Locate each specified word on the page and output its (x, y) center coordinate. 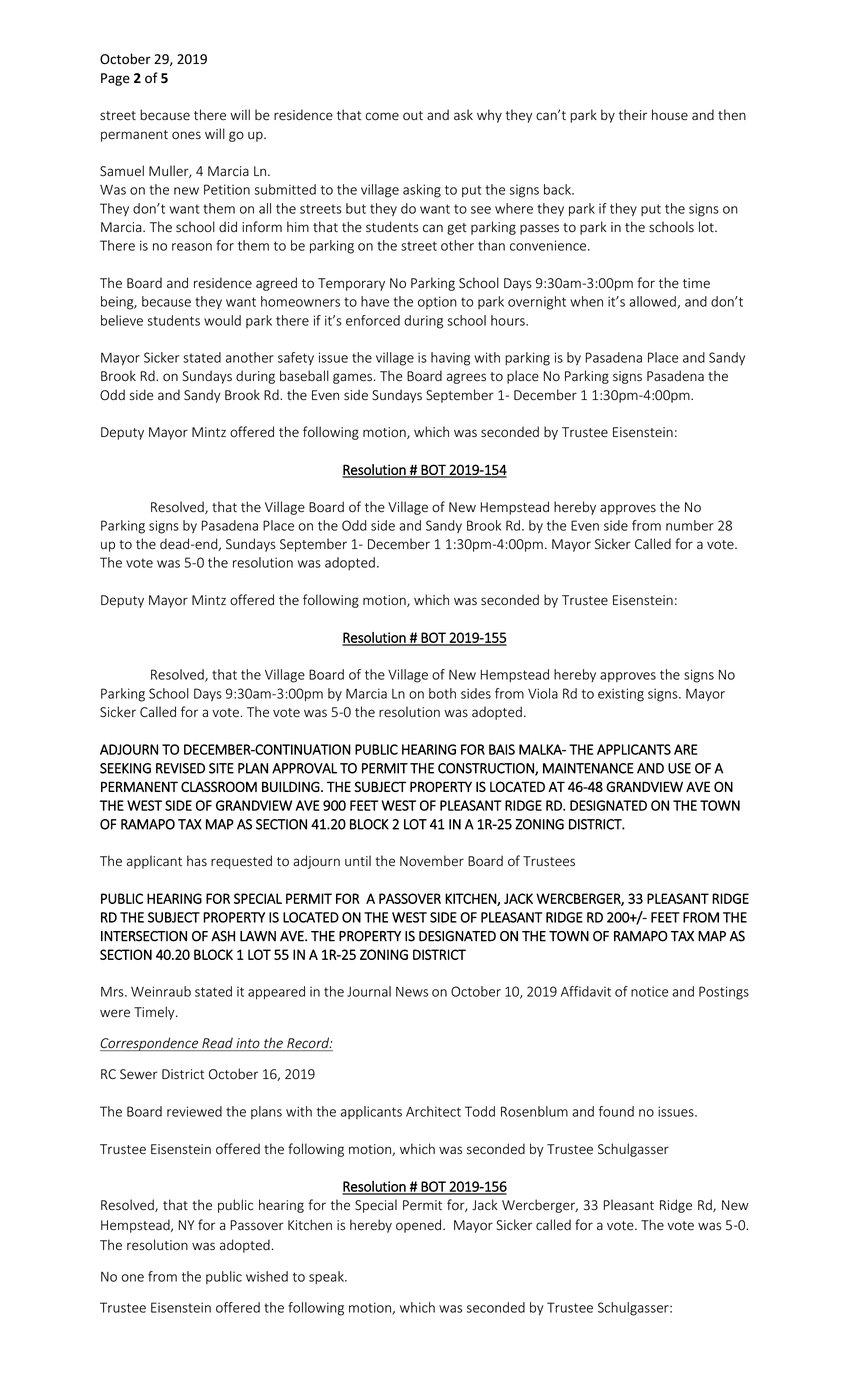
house (670, 115)
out (413, 116)
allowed (653, 302)
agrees (466, 378)
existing (621, 695)
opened (418, 1226)
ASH (223, 936)
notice (649, 991)
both (442, 693)
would (222, 320)
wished (267, 1276)
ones (186, 135)
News (412, 992)
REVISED (180, 768)
